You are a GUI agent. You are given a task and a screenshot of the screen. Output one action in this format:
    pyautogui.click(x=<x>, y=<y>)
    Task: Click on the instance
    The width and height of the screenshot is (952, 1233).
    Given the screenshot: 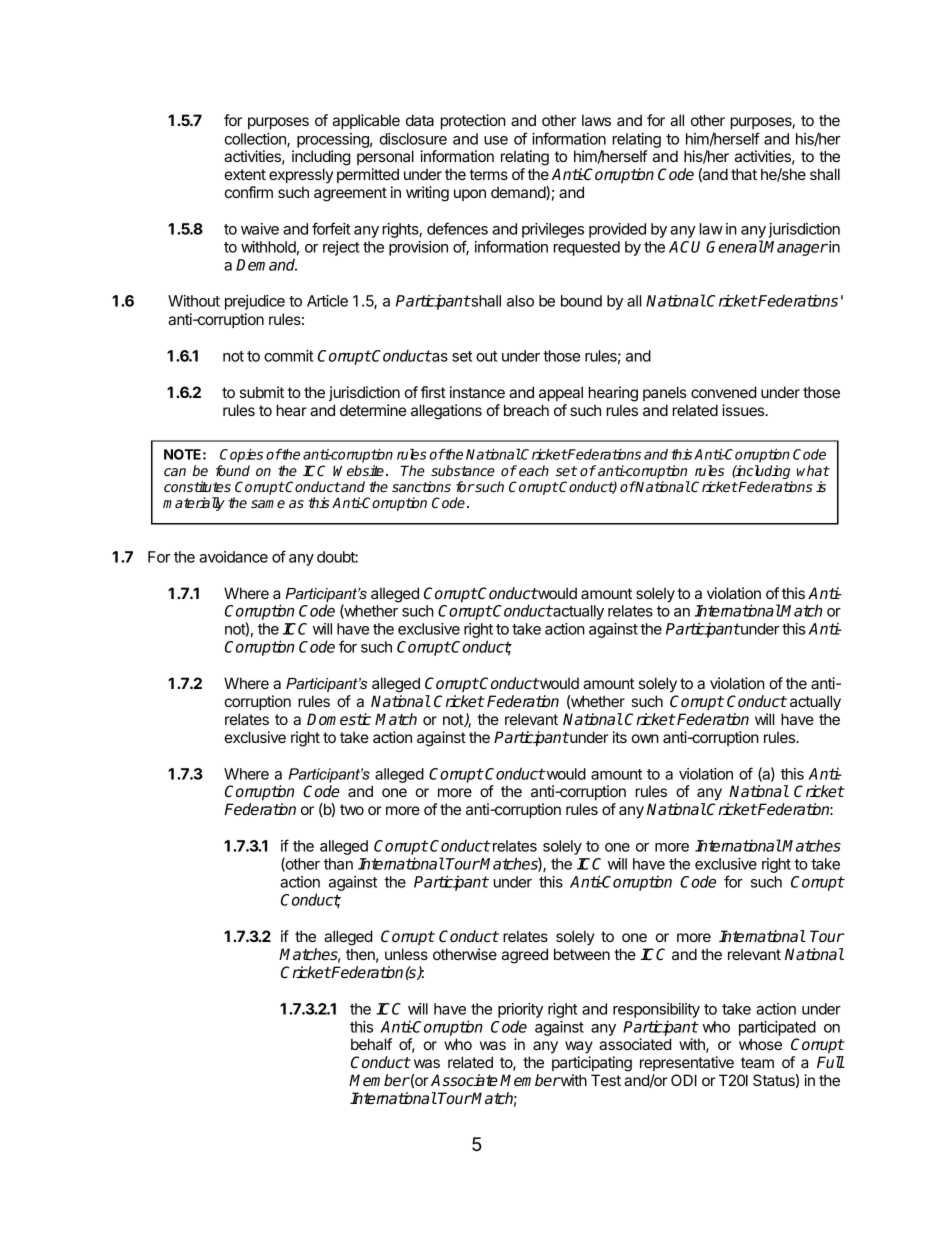 What is the action you would take?
    pyautogui.click(x=477, y=392)
